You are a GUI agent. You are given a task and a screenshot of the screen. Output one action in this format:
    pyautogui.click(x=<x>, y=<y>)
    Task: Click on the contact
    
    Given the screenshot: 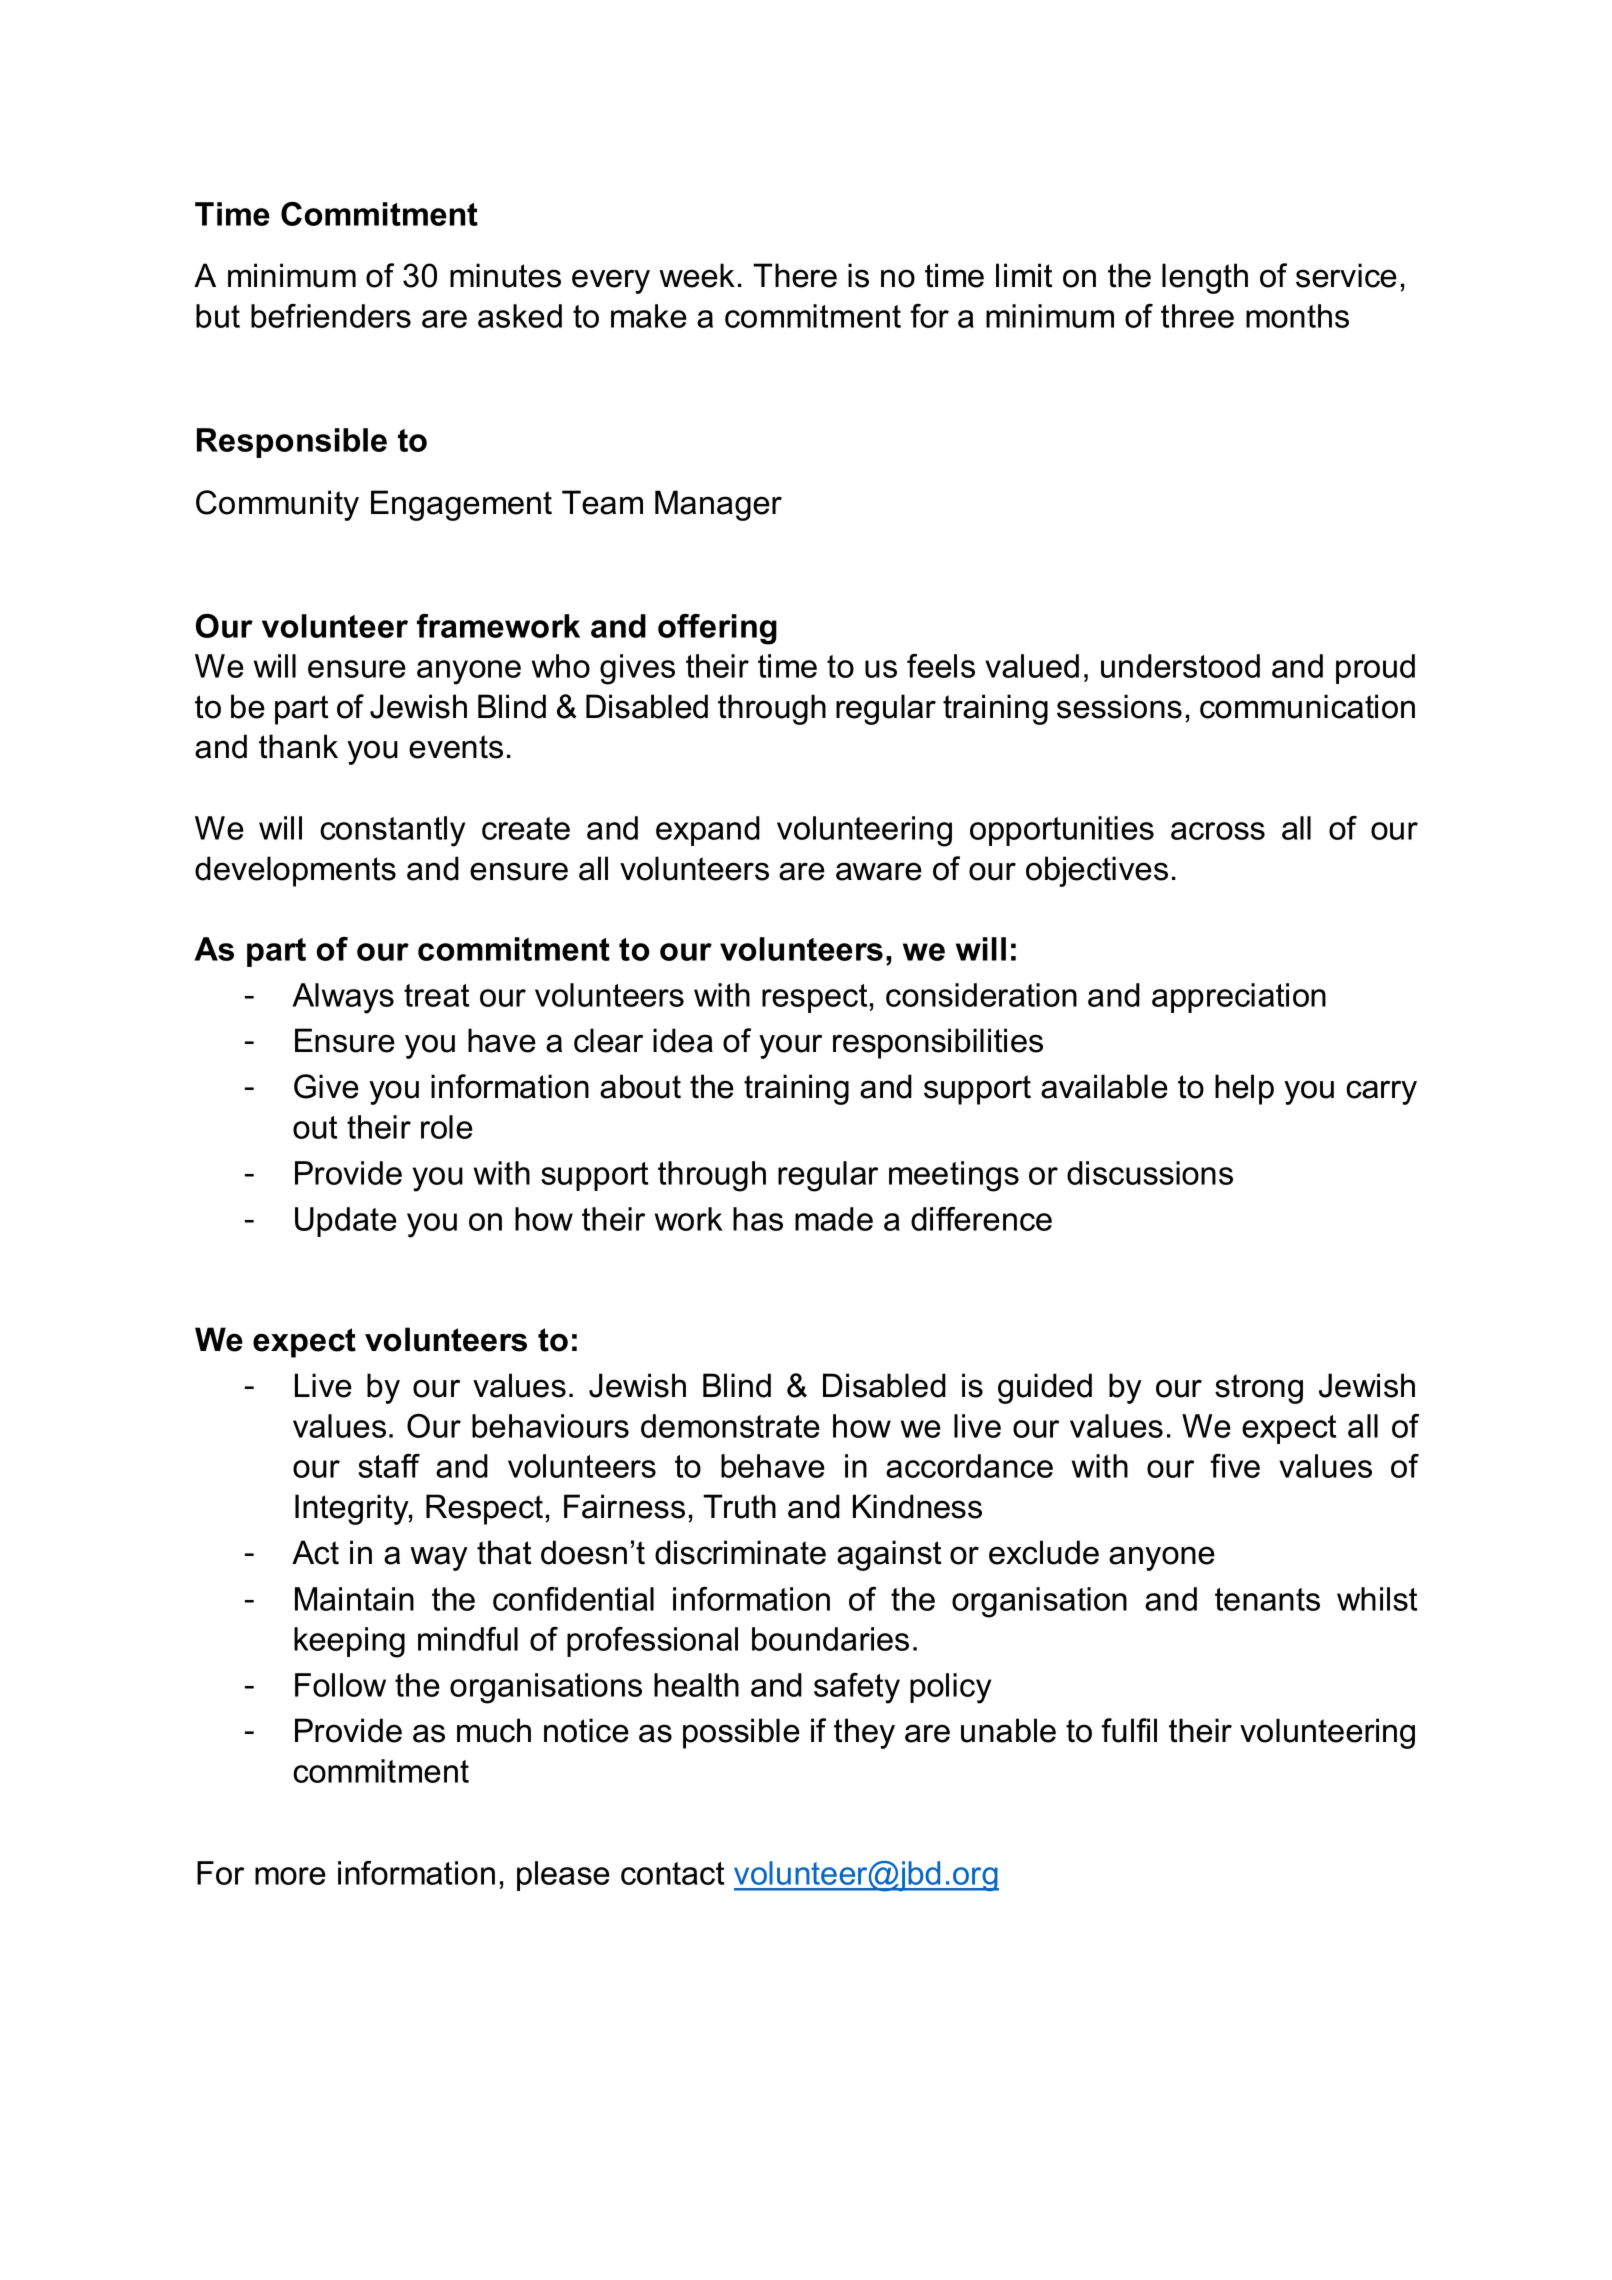 What is the action you would take?
    pyautogui.click(x=672, y=1873)
